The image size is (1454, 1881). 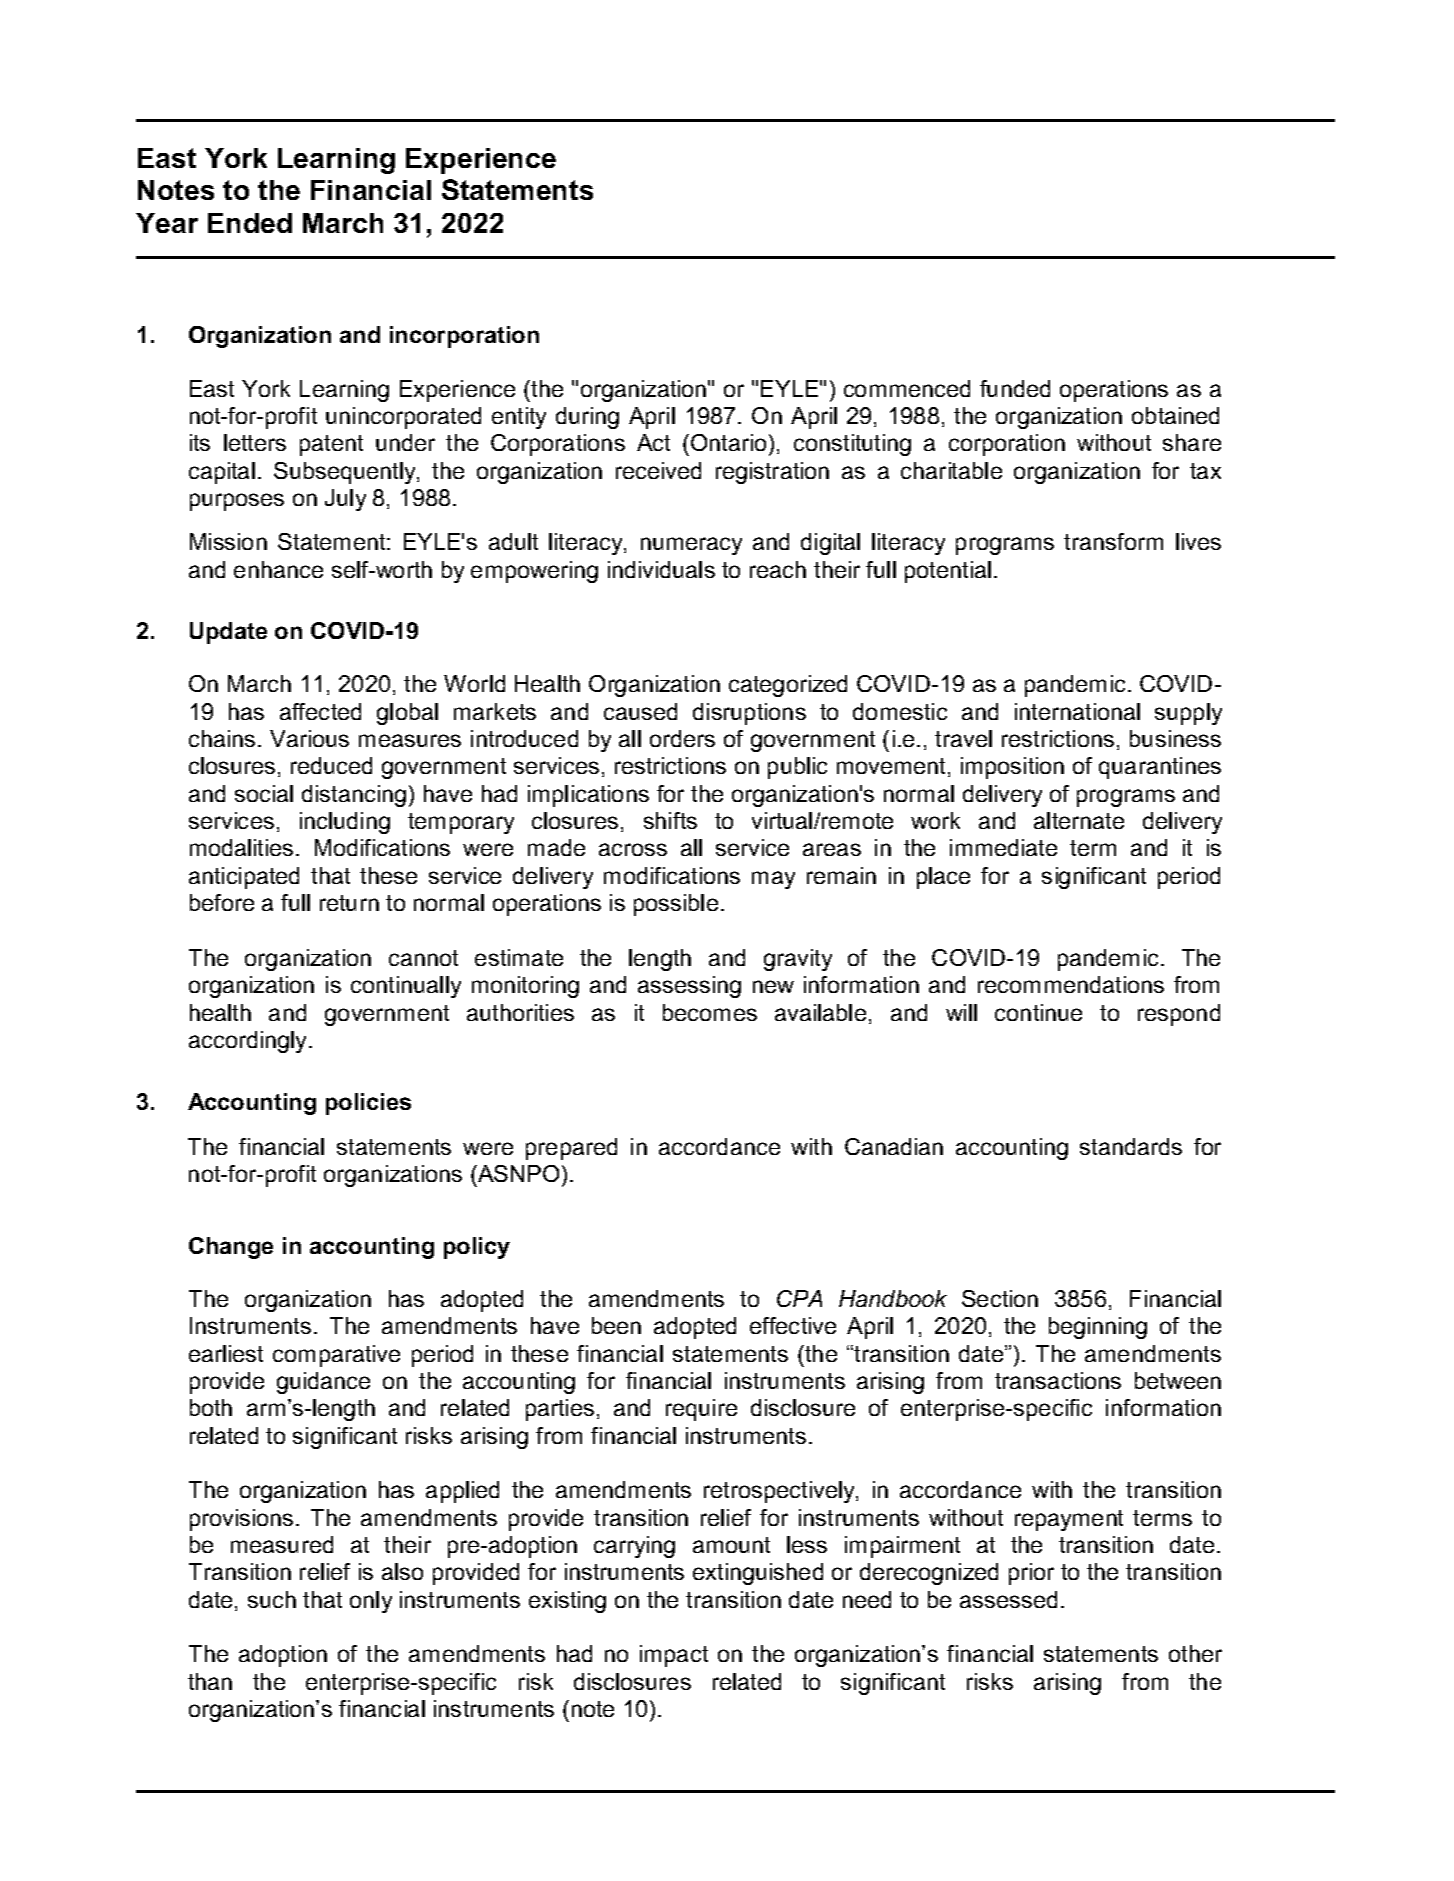 I want to click on Ended, so click(x=250, y=223).
